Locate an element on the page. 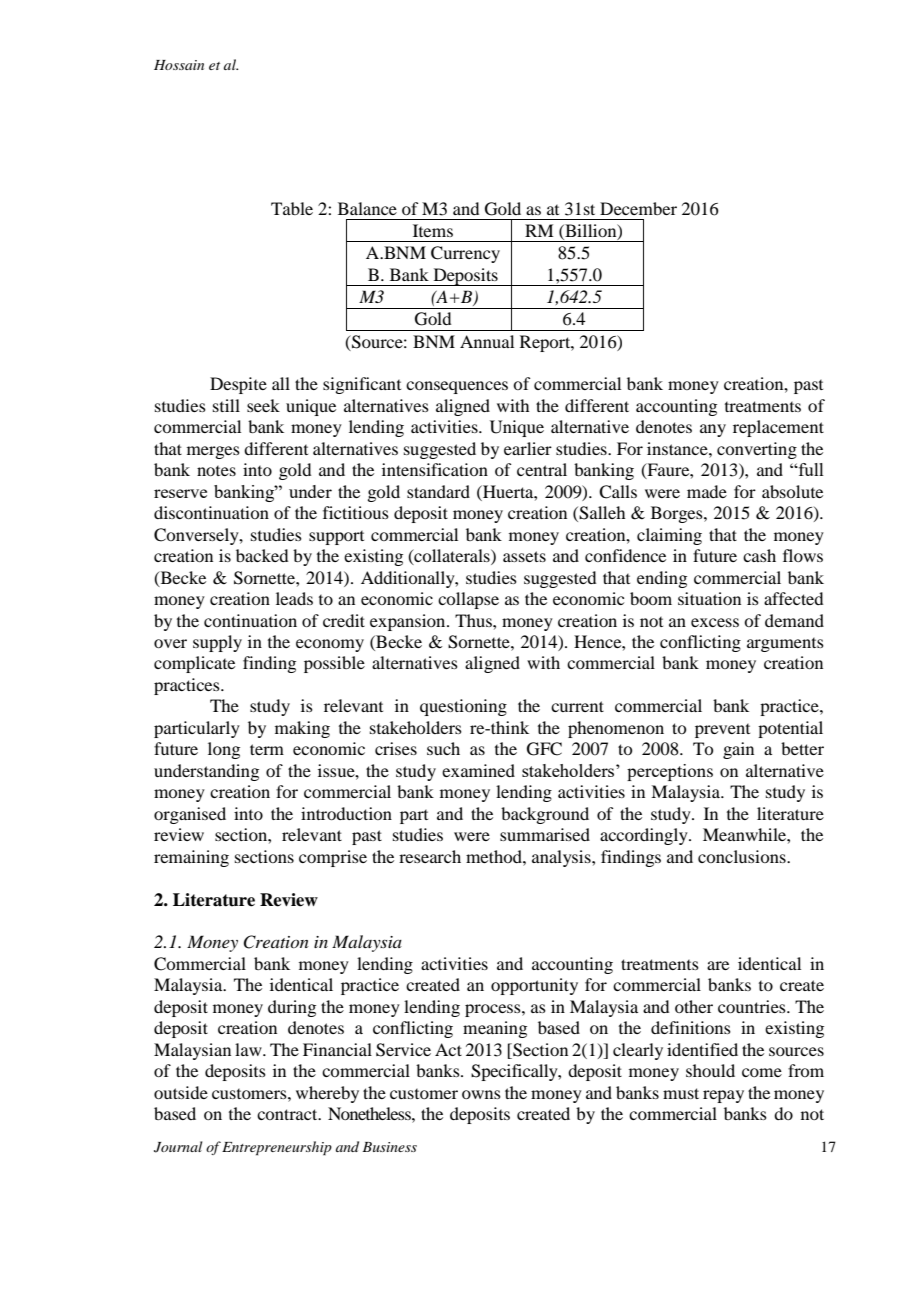 This image has height=1309, width=924. December is located at coordinates (638, 208).
